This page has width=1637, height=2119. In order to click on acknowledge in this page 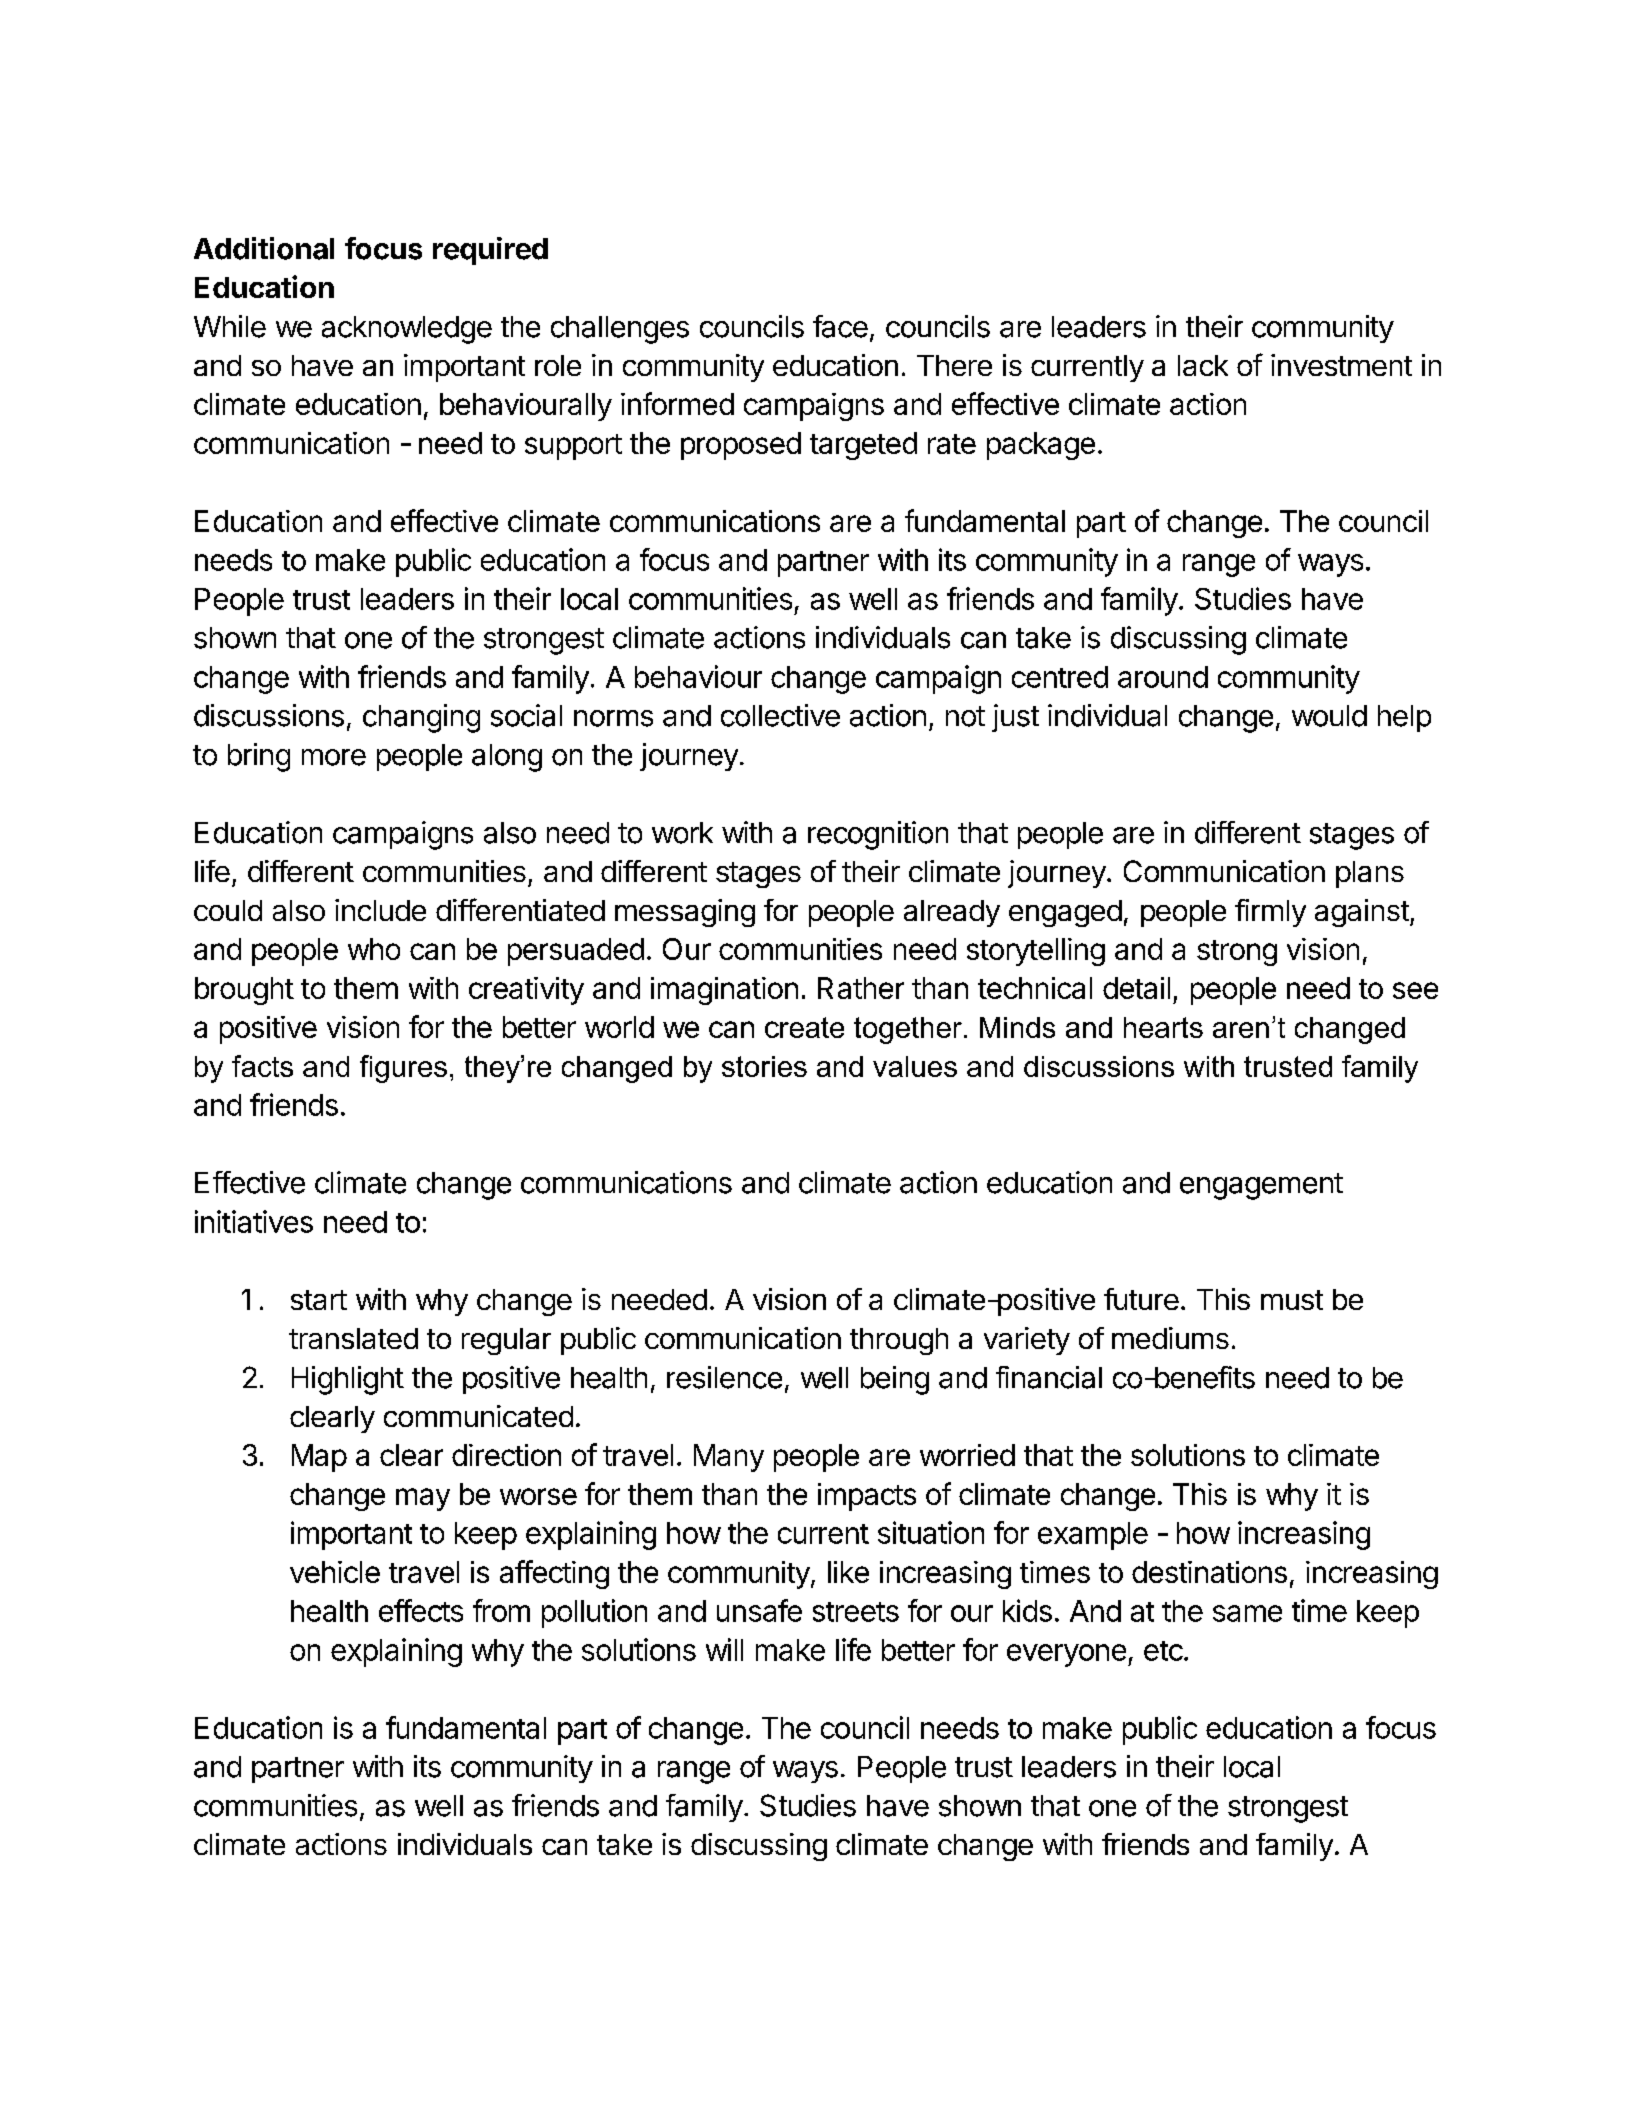, I will do `click(407, 330)`.
